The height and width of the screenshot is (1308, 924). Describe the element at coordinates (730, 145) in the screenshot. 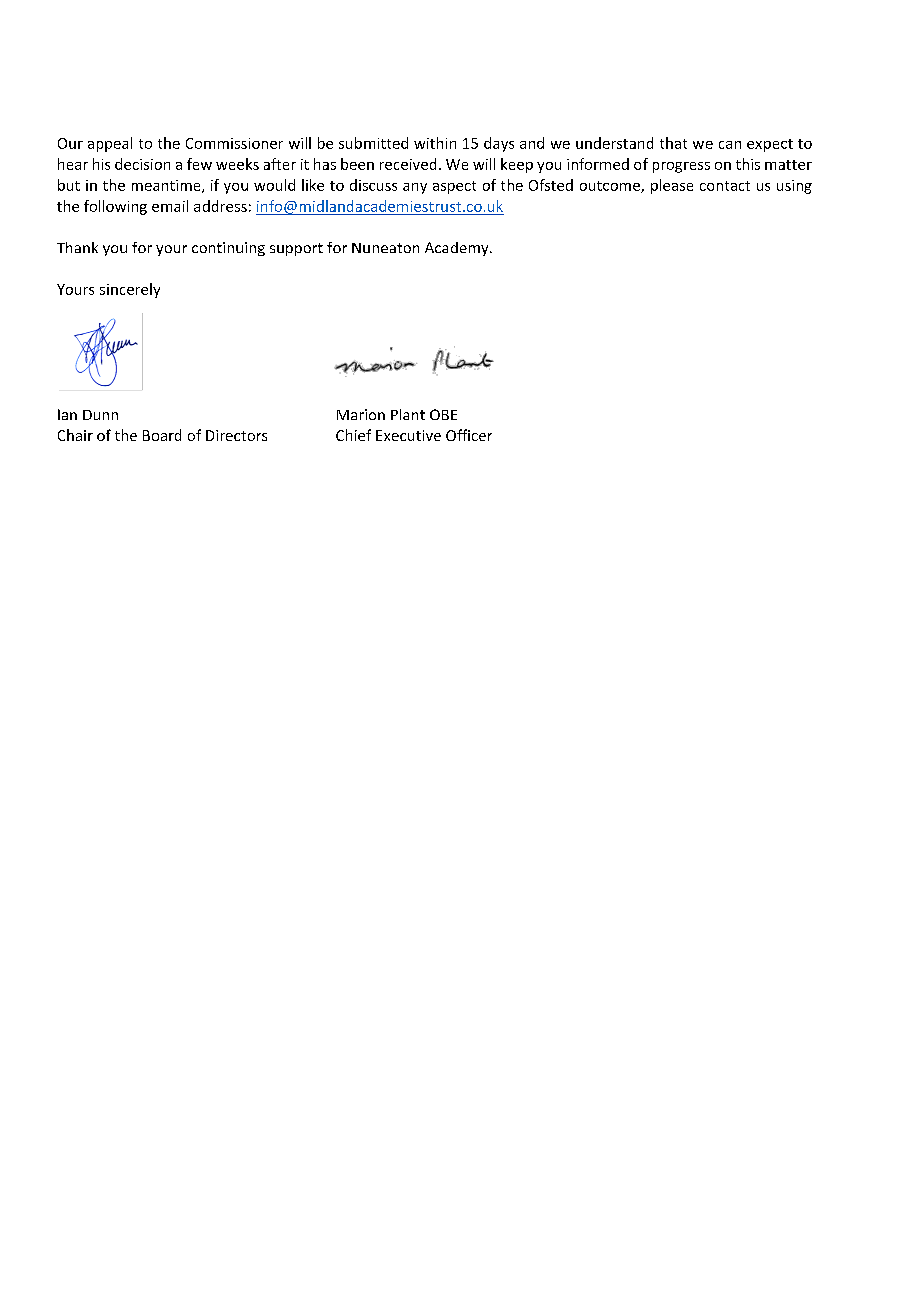

I see `can` at that location.
